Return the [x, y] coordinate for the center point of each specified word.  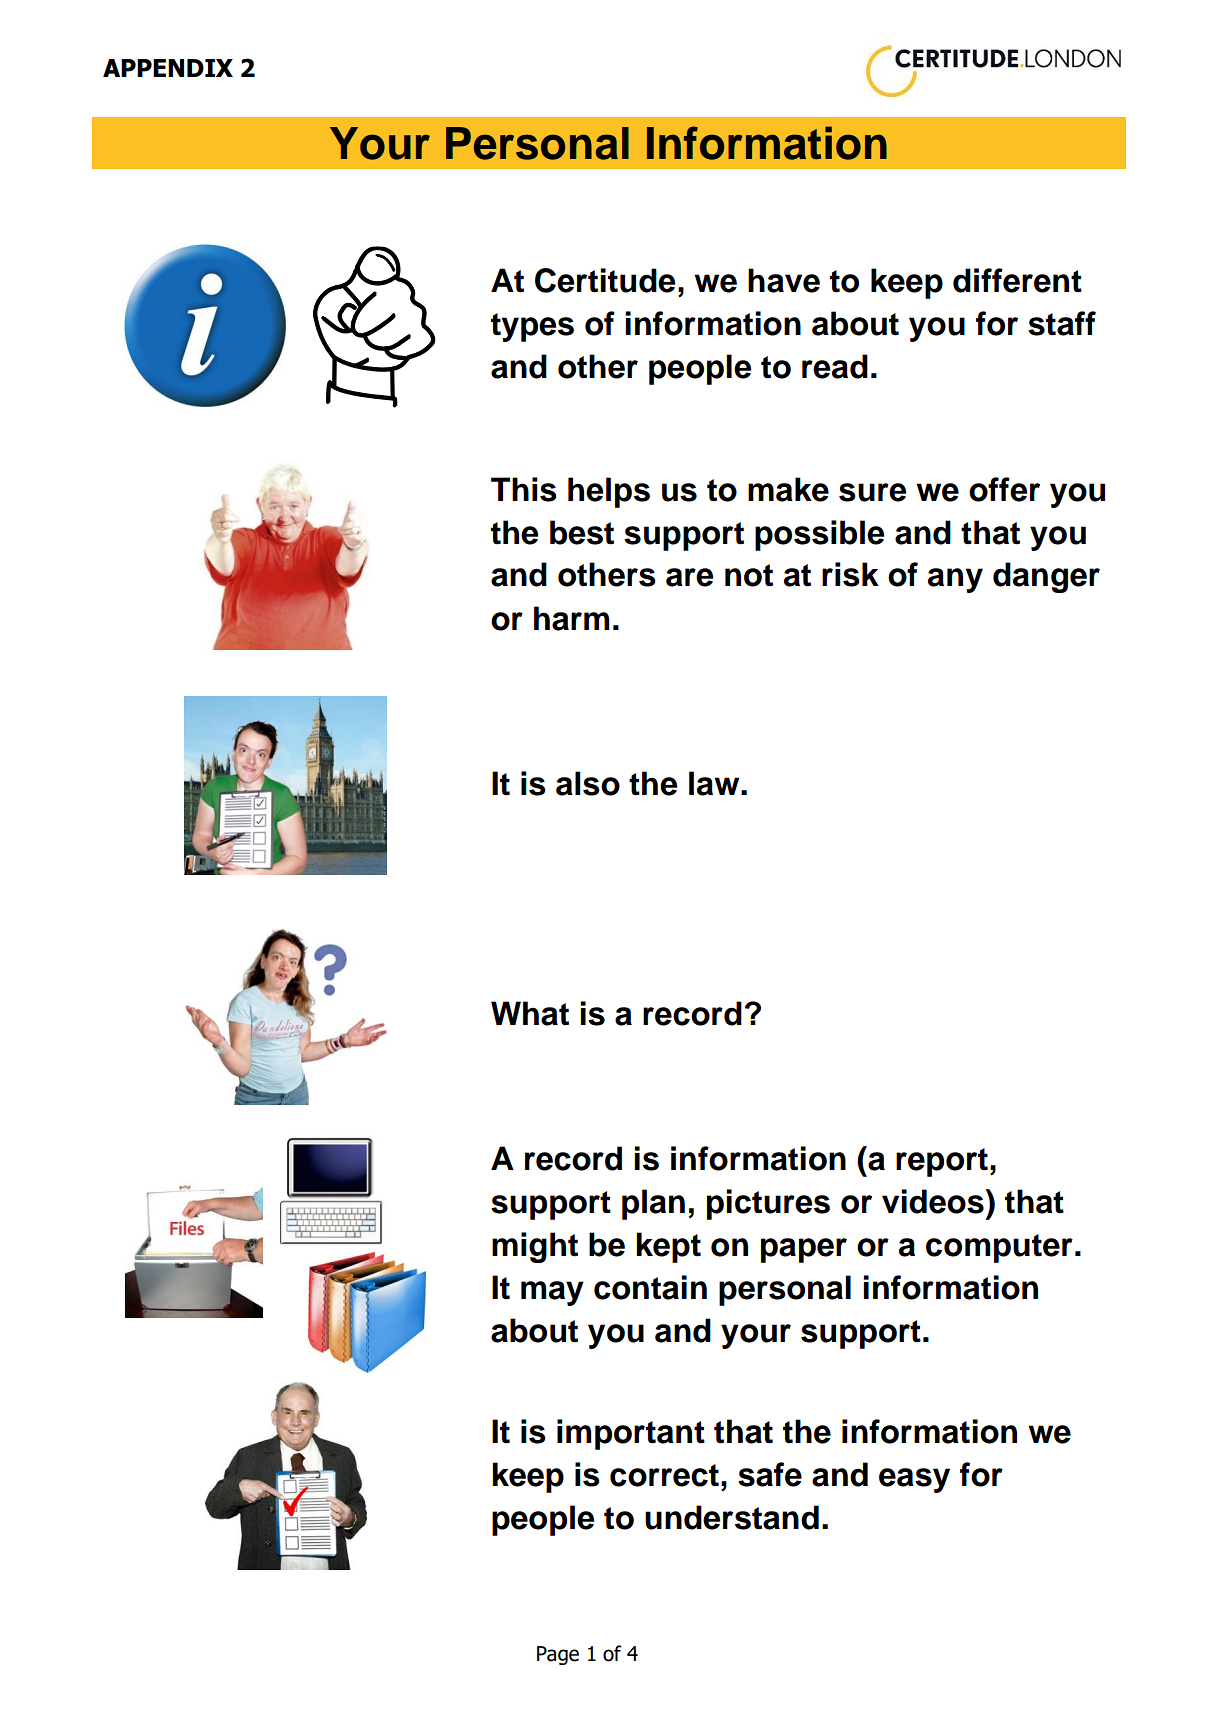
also [588, 783]
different [1017, 280]
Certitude [605, 280]
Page [558, 1655]
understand [732, 1517]
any [955, 580]
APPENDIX [168, 68]
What [530, 1013]
